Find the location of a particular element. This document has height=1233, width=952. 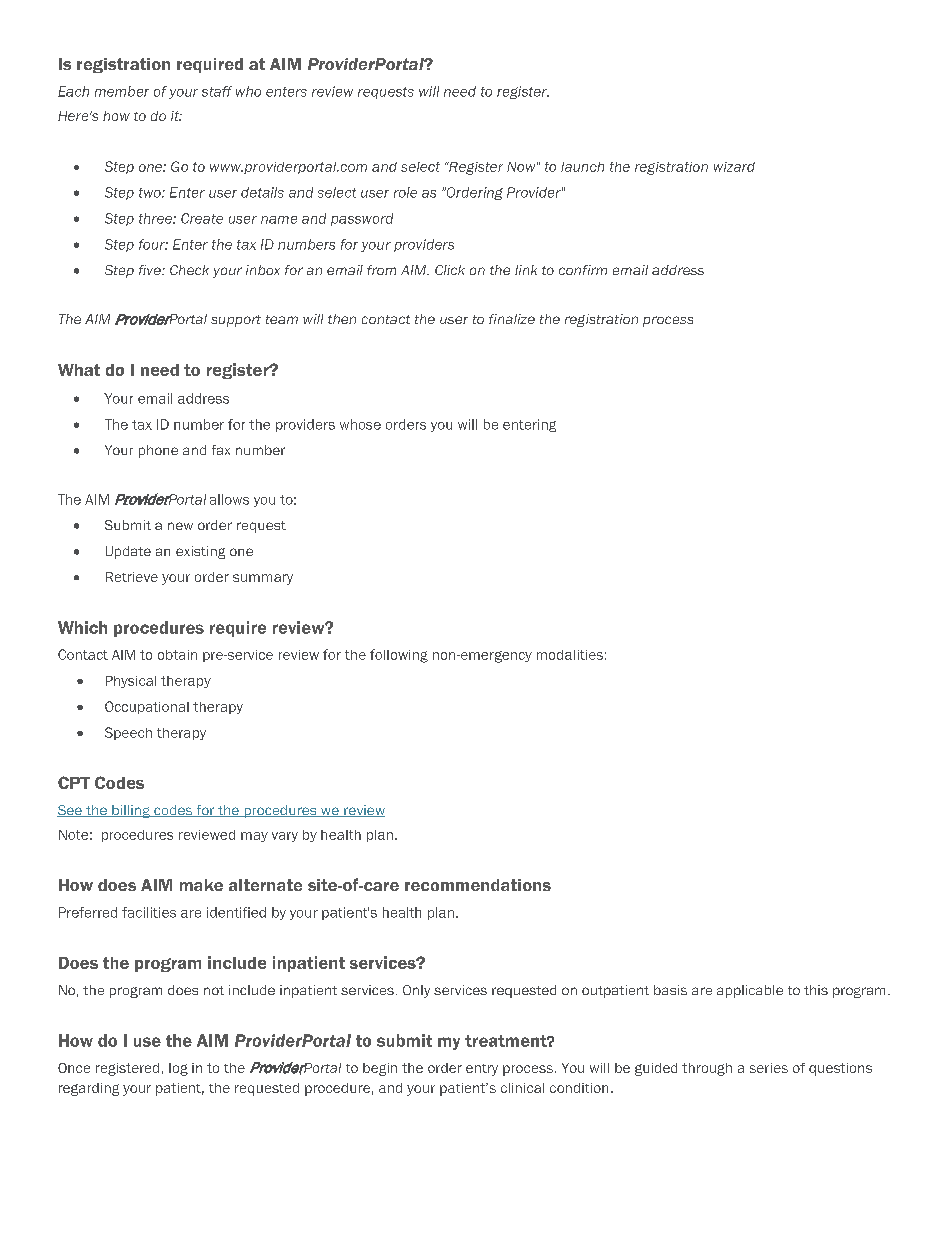

entry is located at coordinates (482, 1070).
